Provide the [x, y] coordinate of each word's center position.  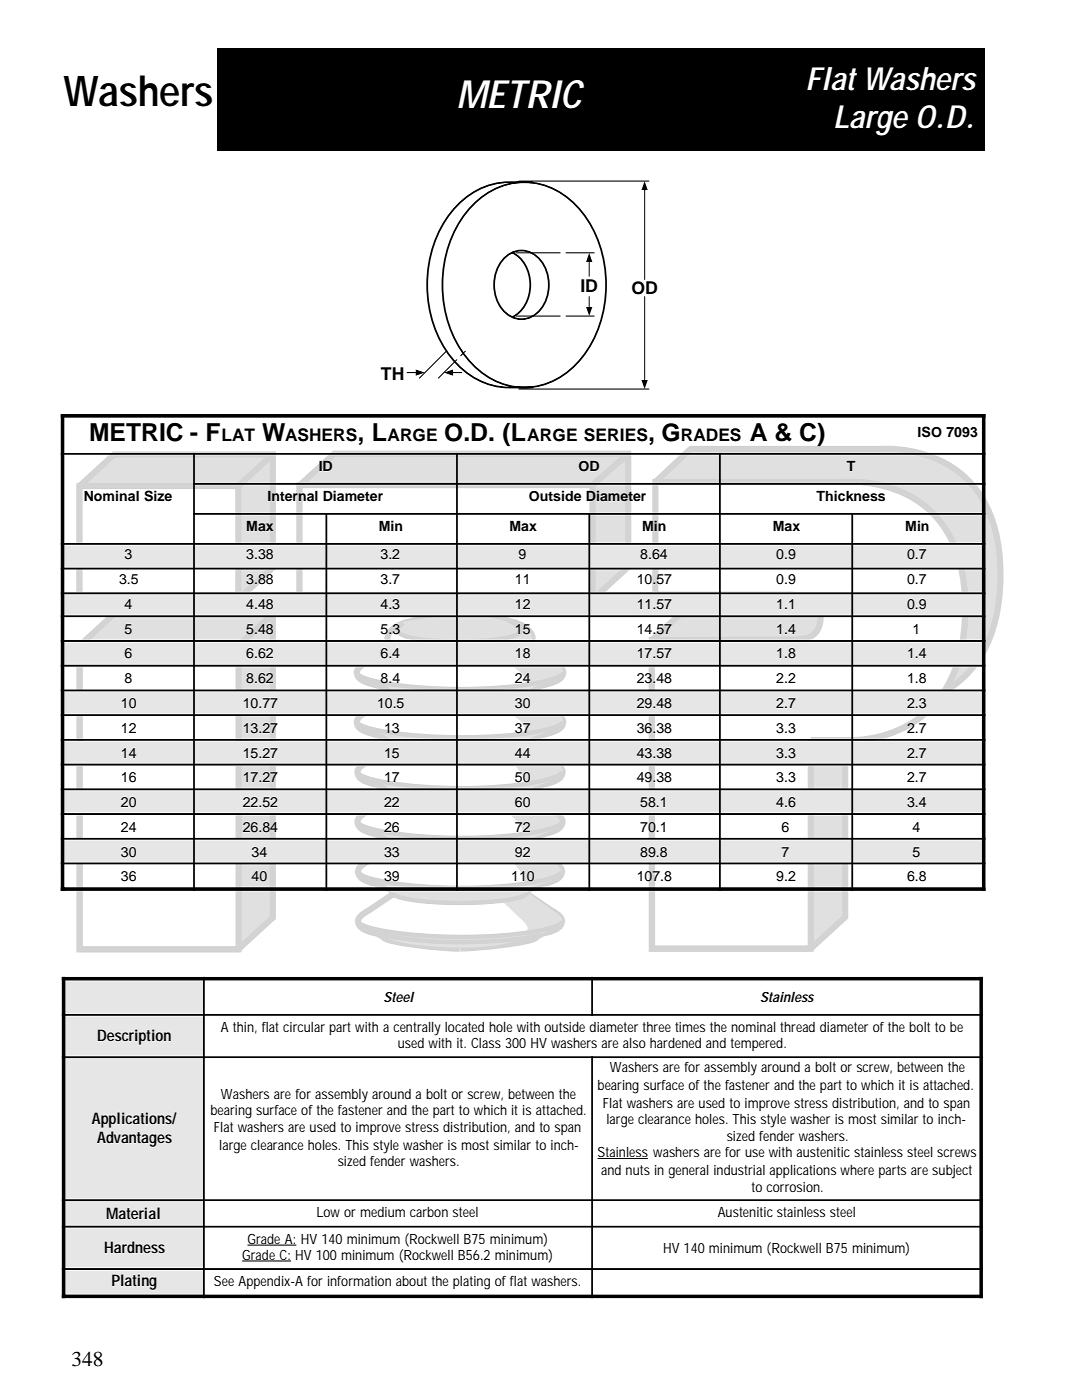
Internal [293, 495]
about [411, 1281]
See [224, 1281]
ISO [930, 432]
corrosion [794, 1187]
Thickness [850, 496]
